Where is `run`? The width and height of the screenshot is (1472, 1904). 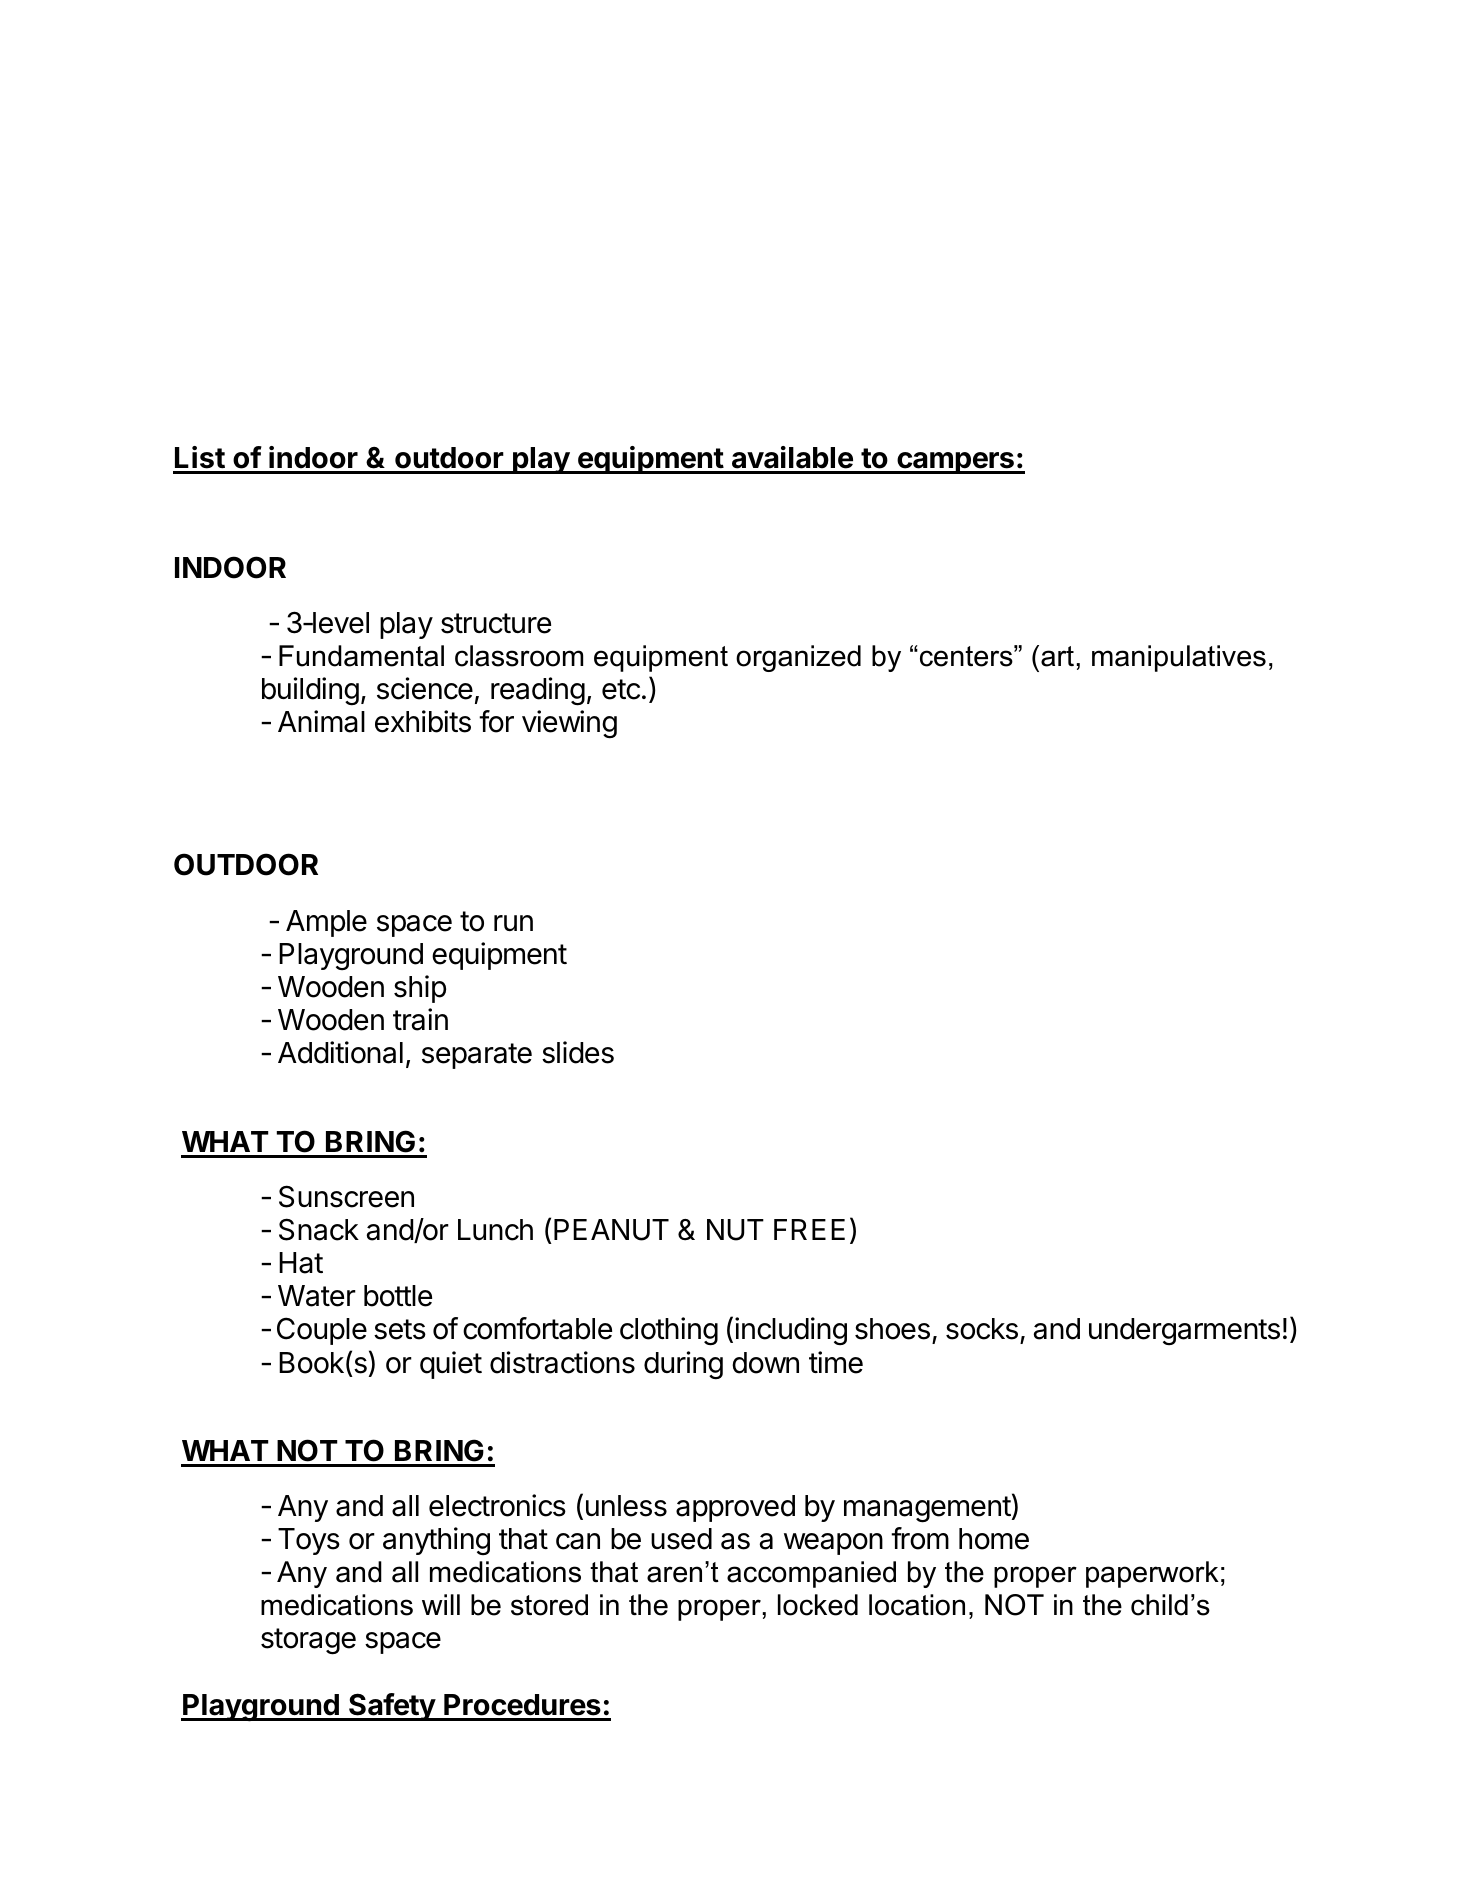 run is located at coordinates (513, 923).
